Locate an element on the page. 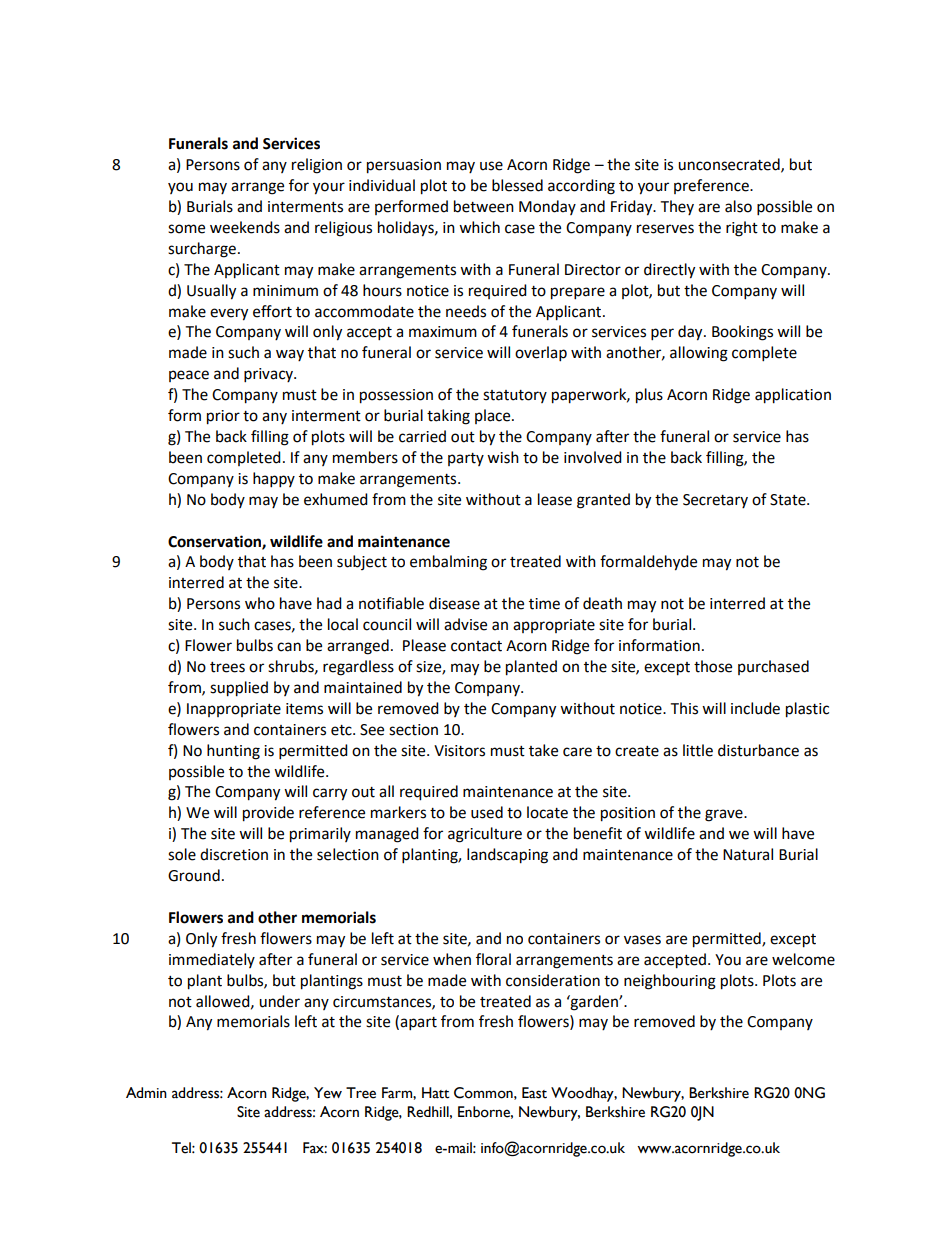 The height and width of the document is (1233, 952). weekends is located at coordinates (245, 227).
